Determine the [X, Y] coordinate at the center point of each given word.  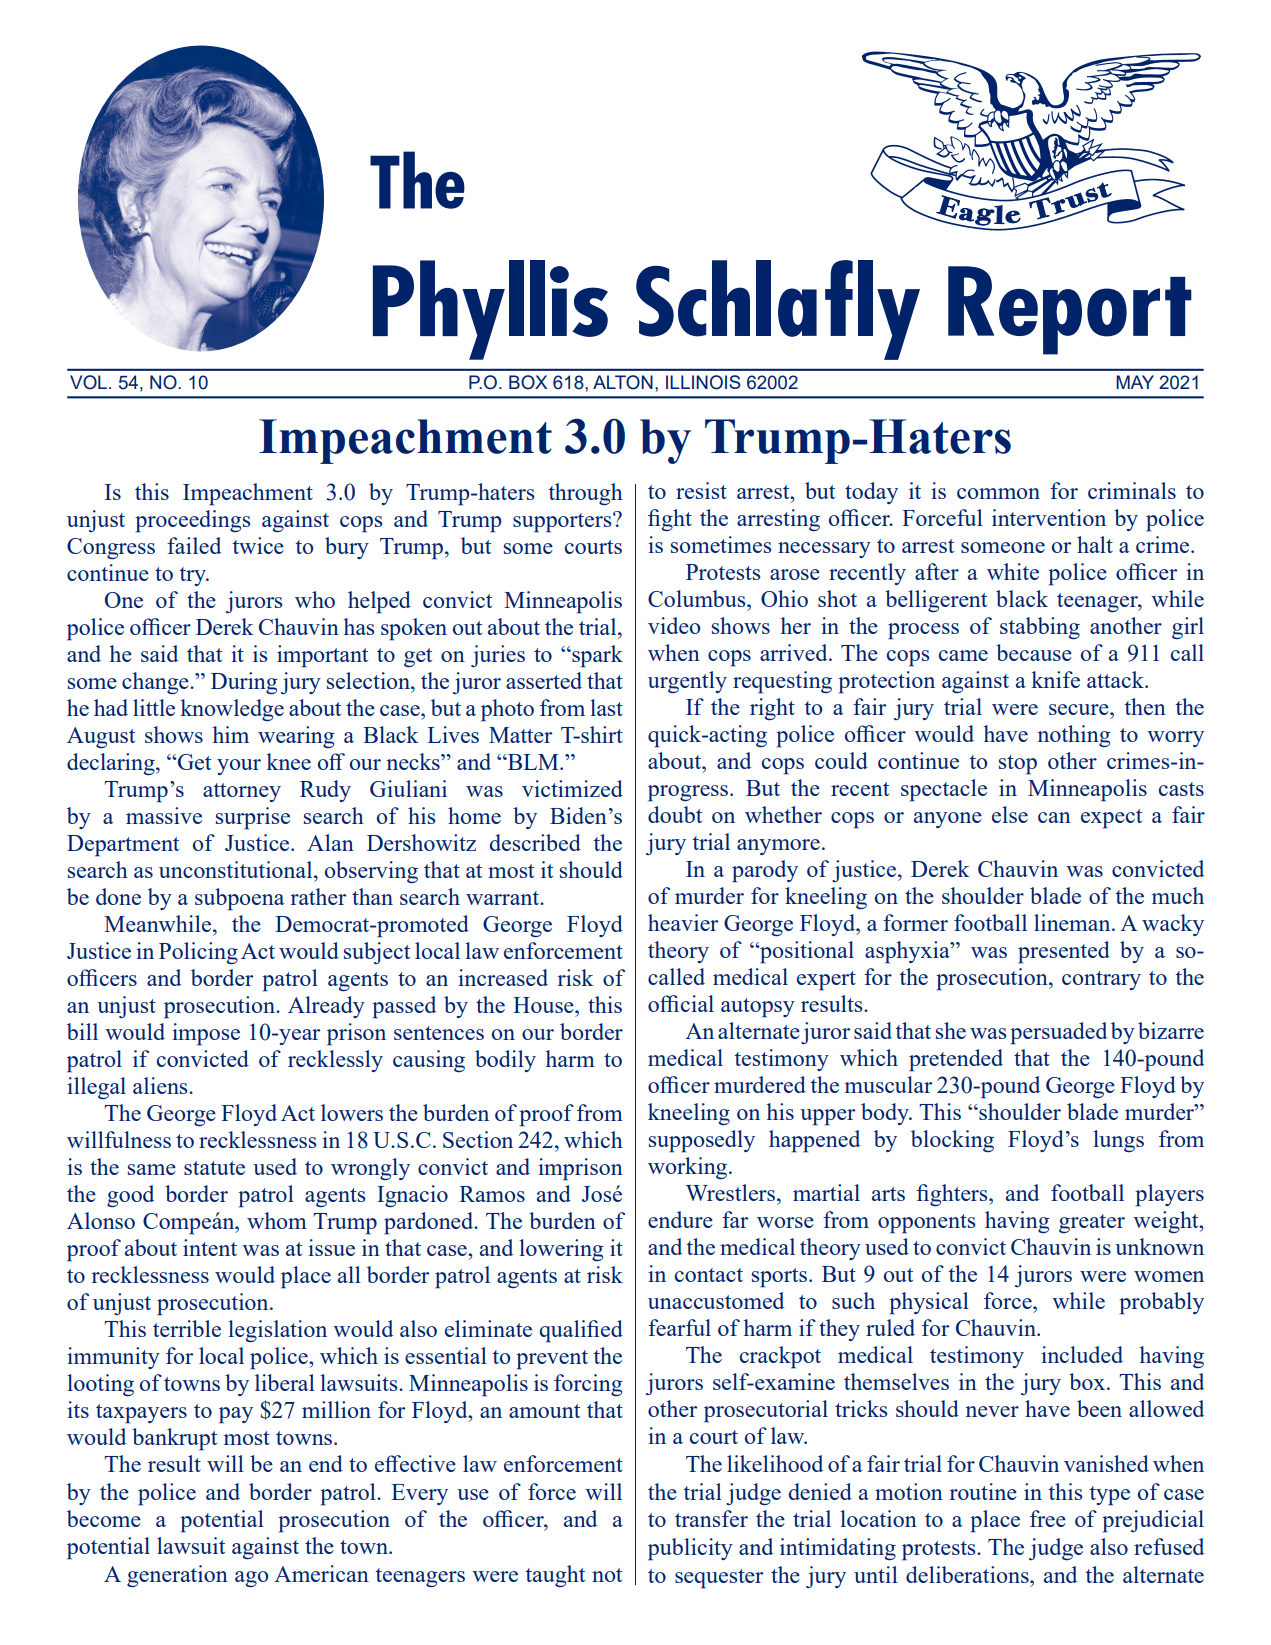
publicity [690, 1549]
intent [210, 1247]
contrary [1101, 980]
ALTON [623, 382]
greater [1092, 1223]
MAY [1135, 382]
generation [177, 1576]
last [606, 707]
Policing [198, 953]
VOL [88, 382]
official [681, 1003]
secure [1080, 709]
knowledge [232, 710]
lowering [561, 1250]
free [1048, 1518]
